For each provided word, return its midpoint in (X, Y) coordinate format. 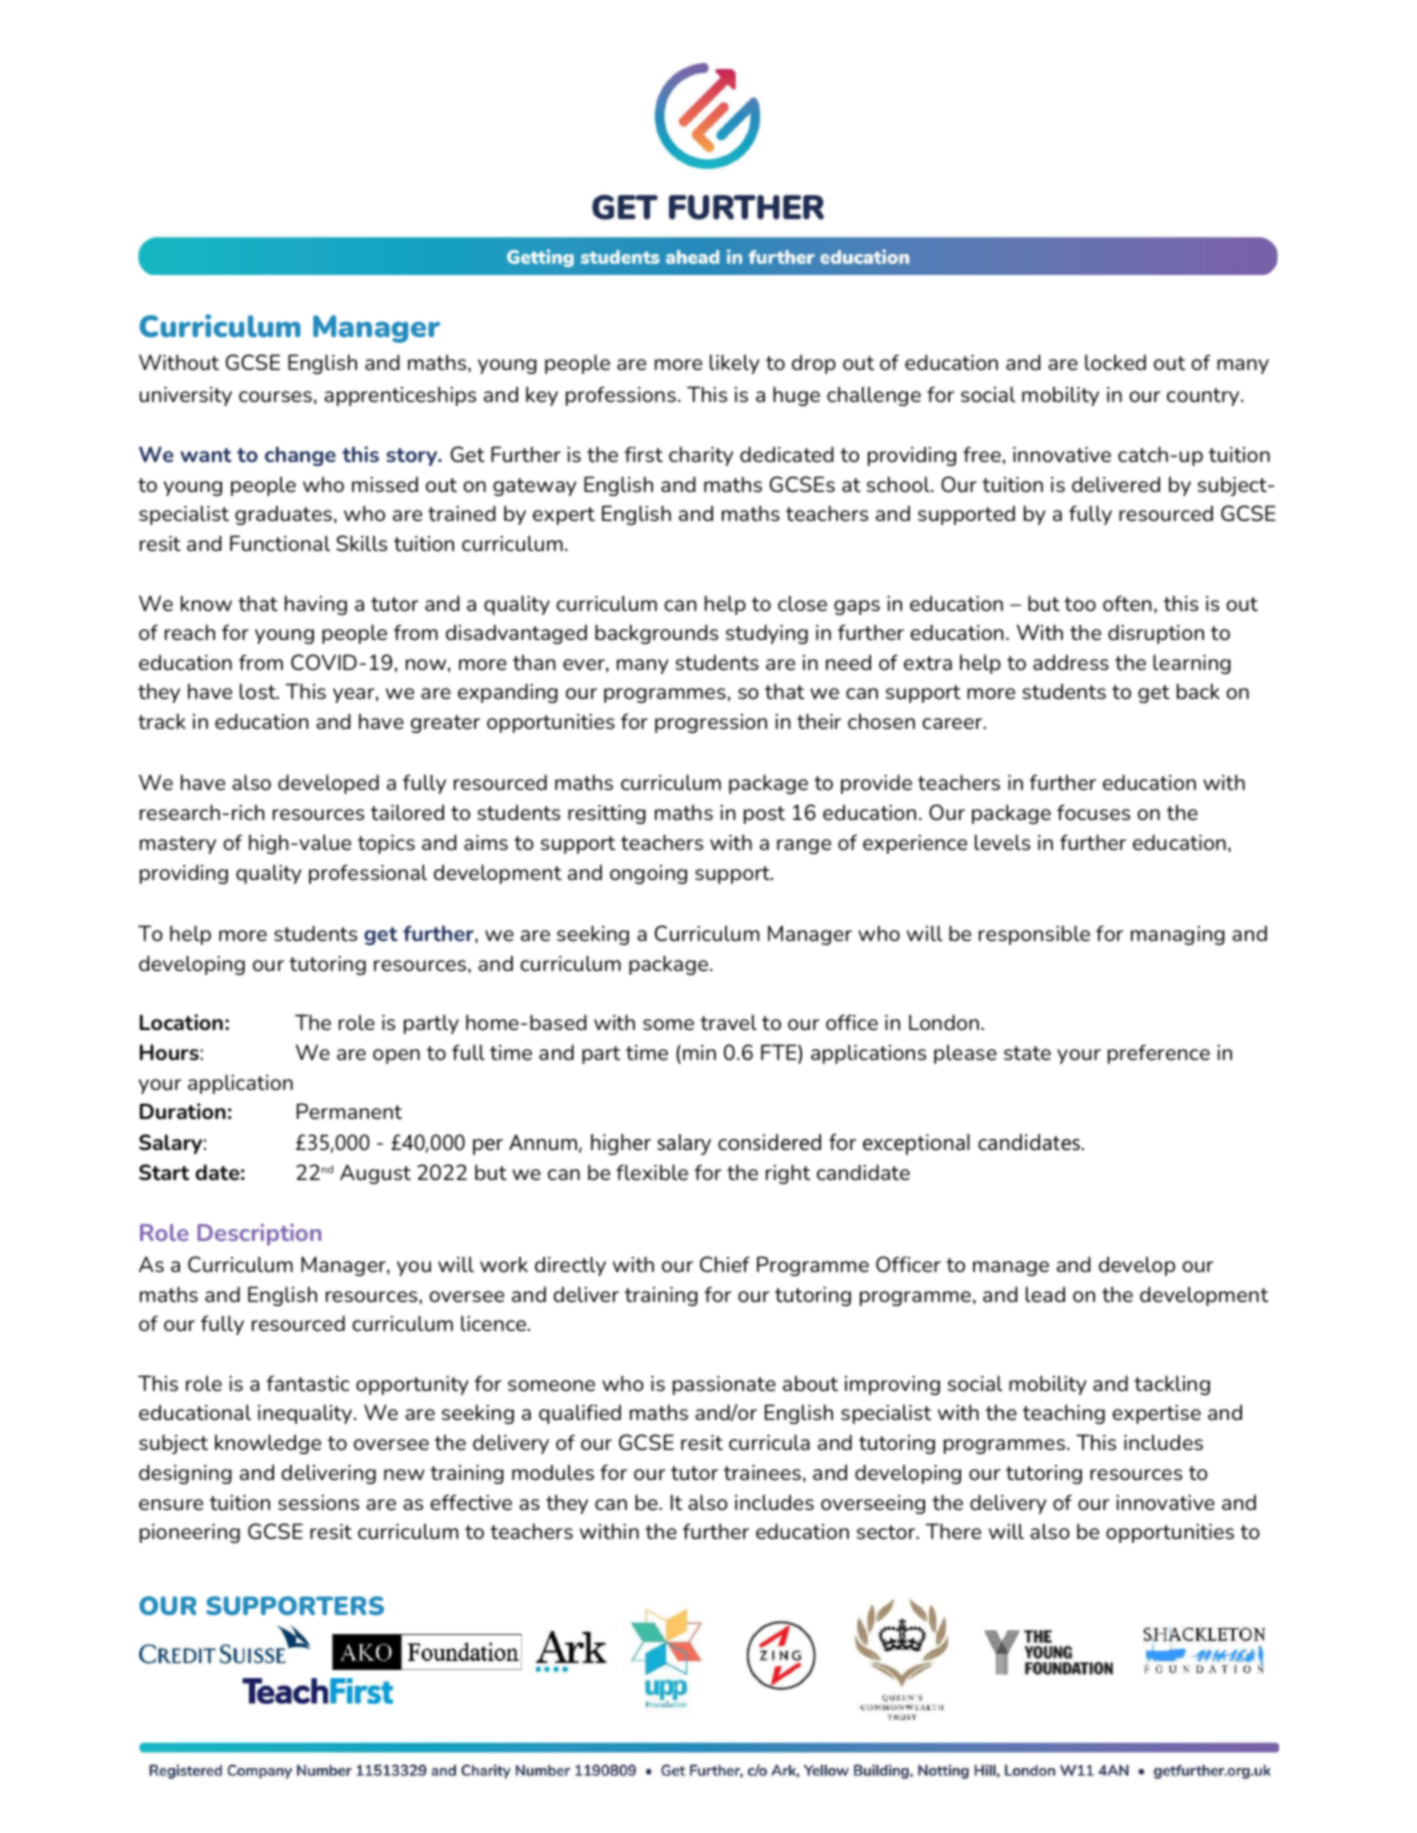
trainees (762, 1472)
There (953, 1531)
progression (711, 723)
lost (259, 691)
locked (1115, 362)
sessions (318, 1502)
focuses (1093, 812)
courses (275, 396)
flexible (652, 1172)
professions (621, 396)
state (1027, 1053)
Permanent (349, 1111)
